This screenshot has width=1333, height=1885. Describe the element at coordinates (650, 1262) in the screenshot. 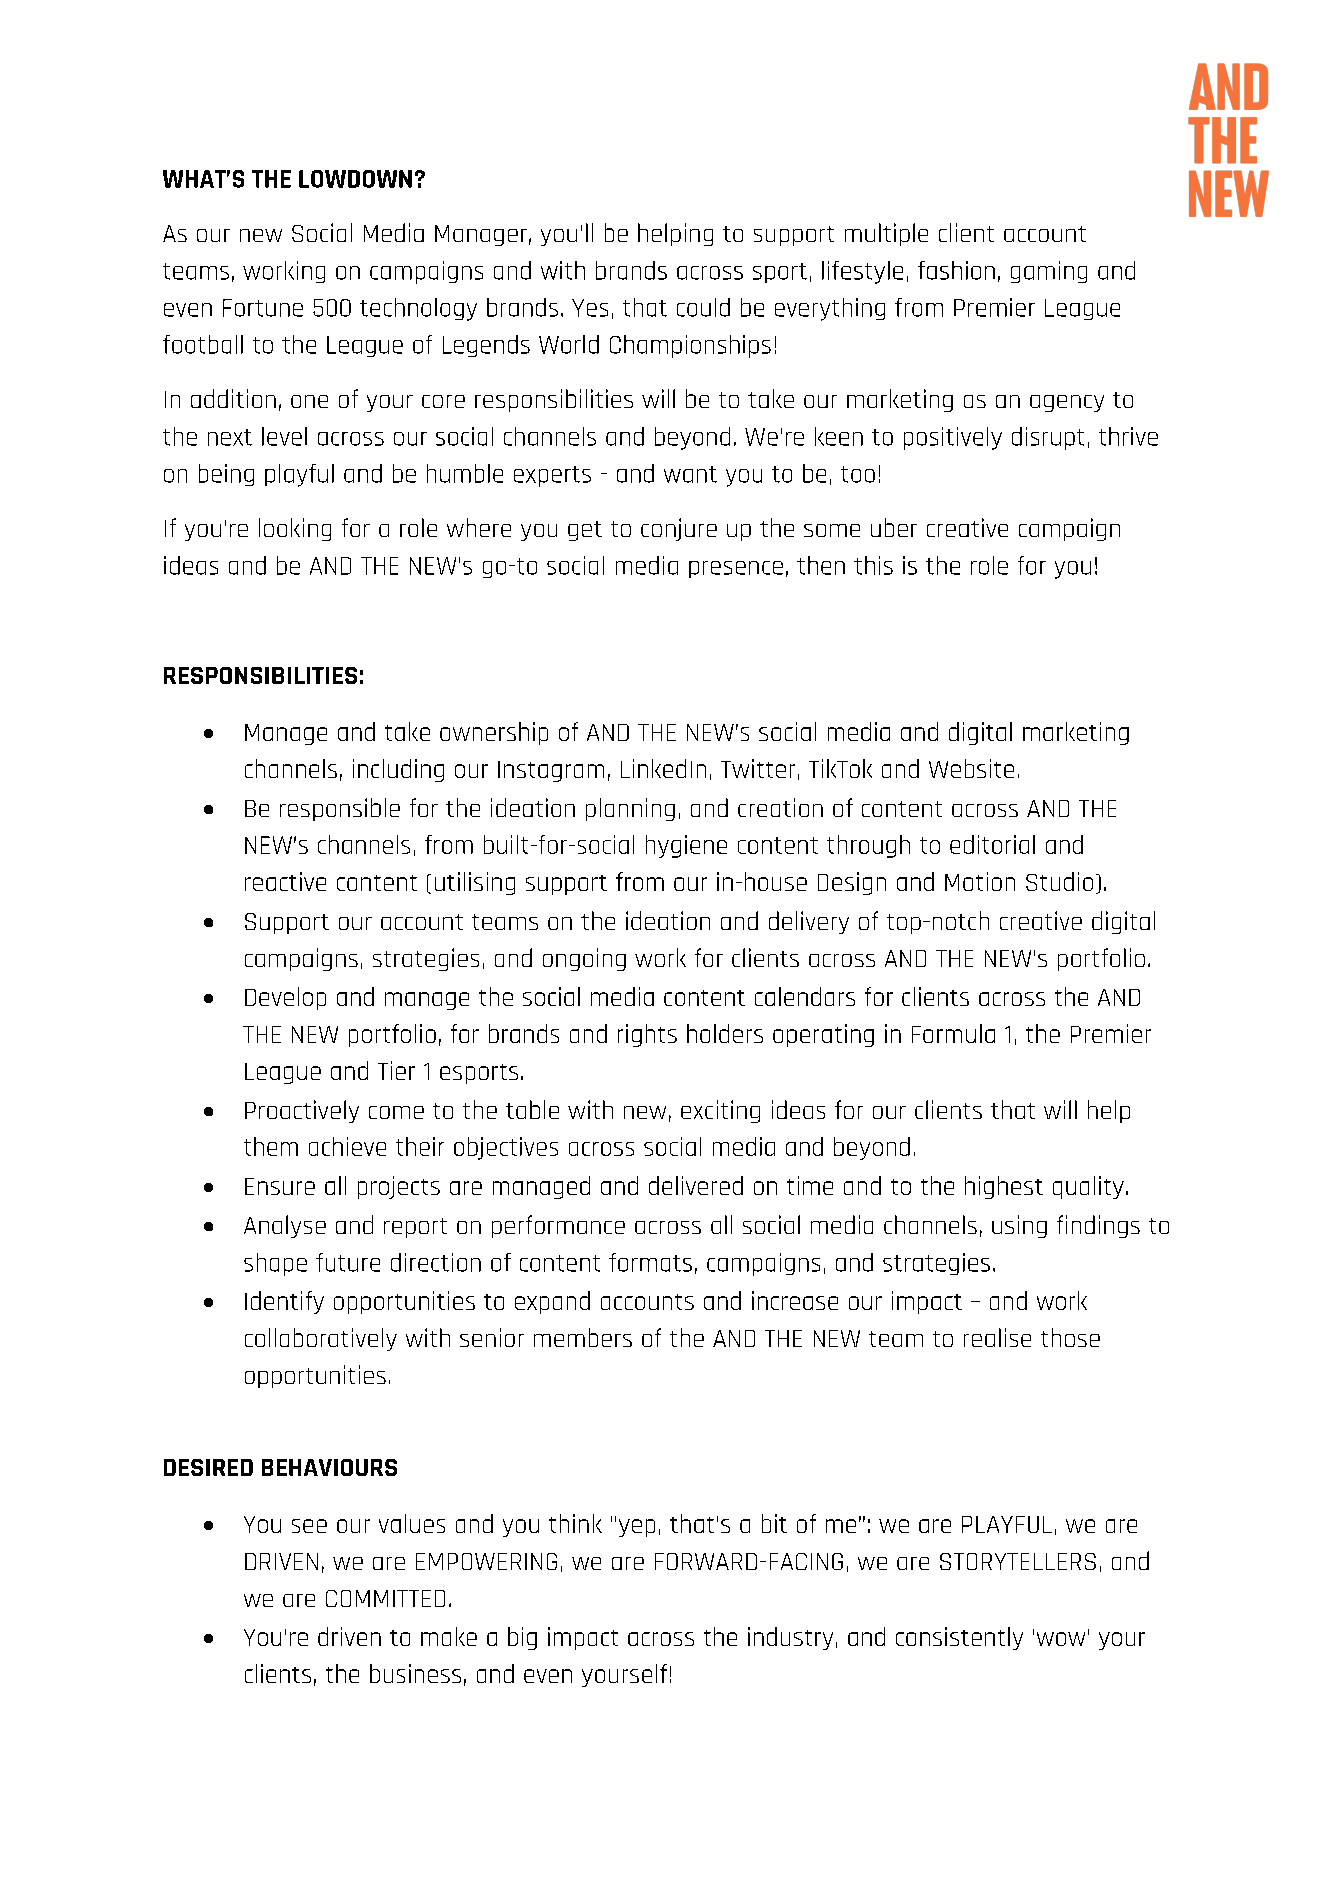

I see `formats` at that location.
